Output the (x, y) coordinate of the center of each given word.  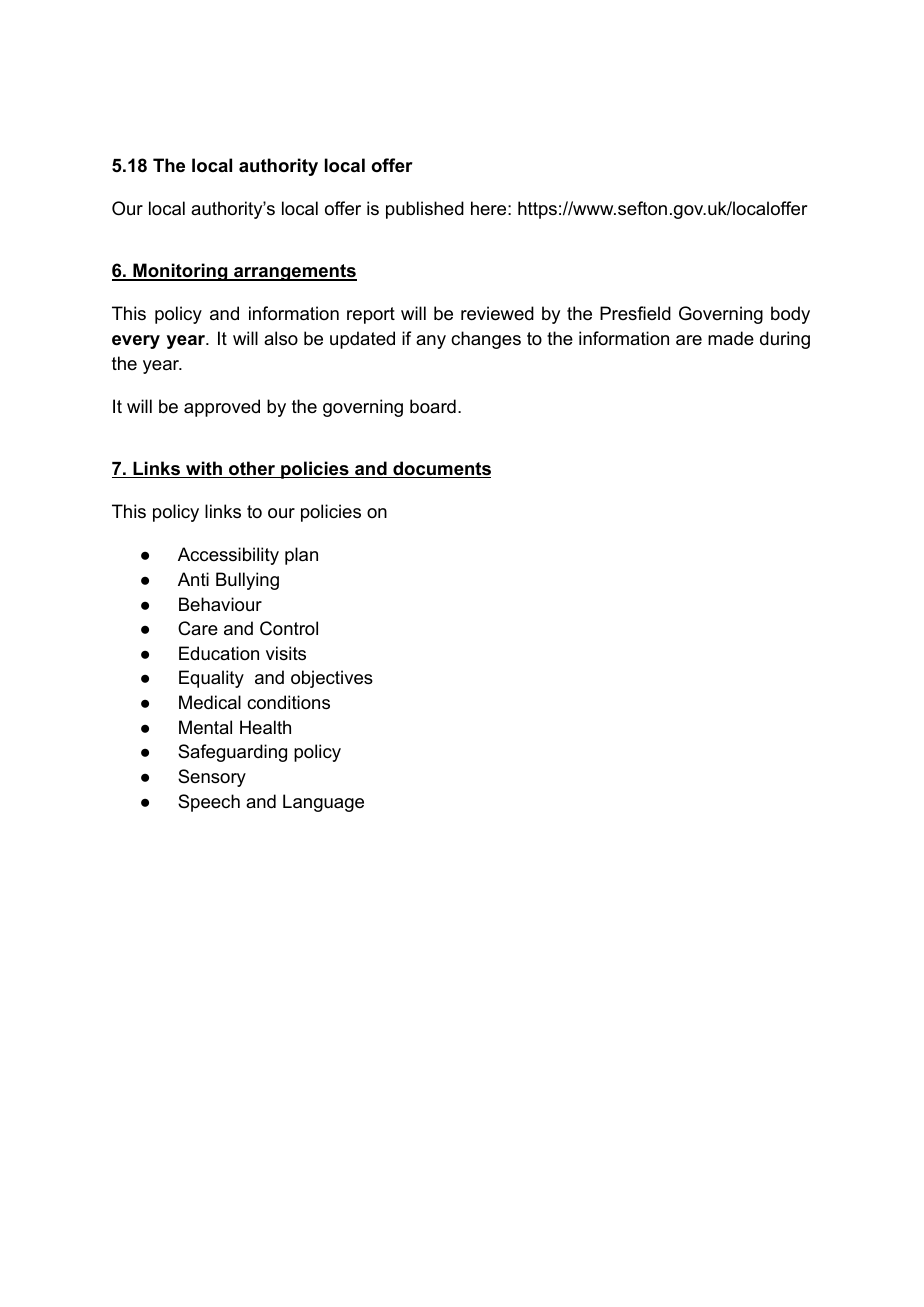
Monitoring (180, 272)
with (204, 469)
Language (323, 803)
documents (441, 469)
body (790, 315)
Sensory (212, 778)
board (433, 406)
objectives (332, 679)
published (425, 210)
